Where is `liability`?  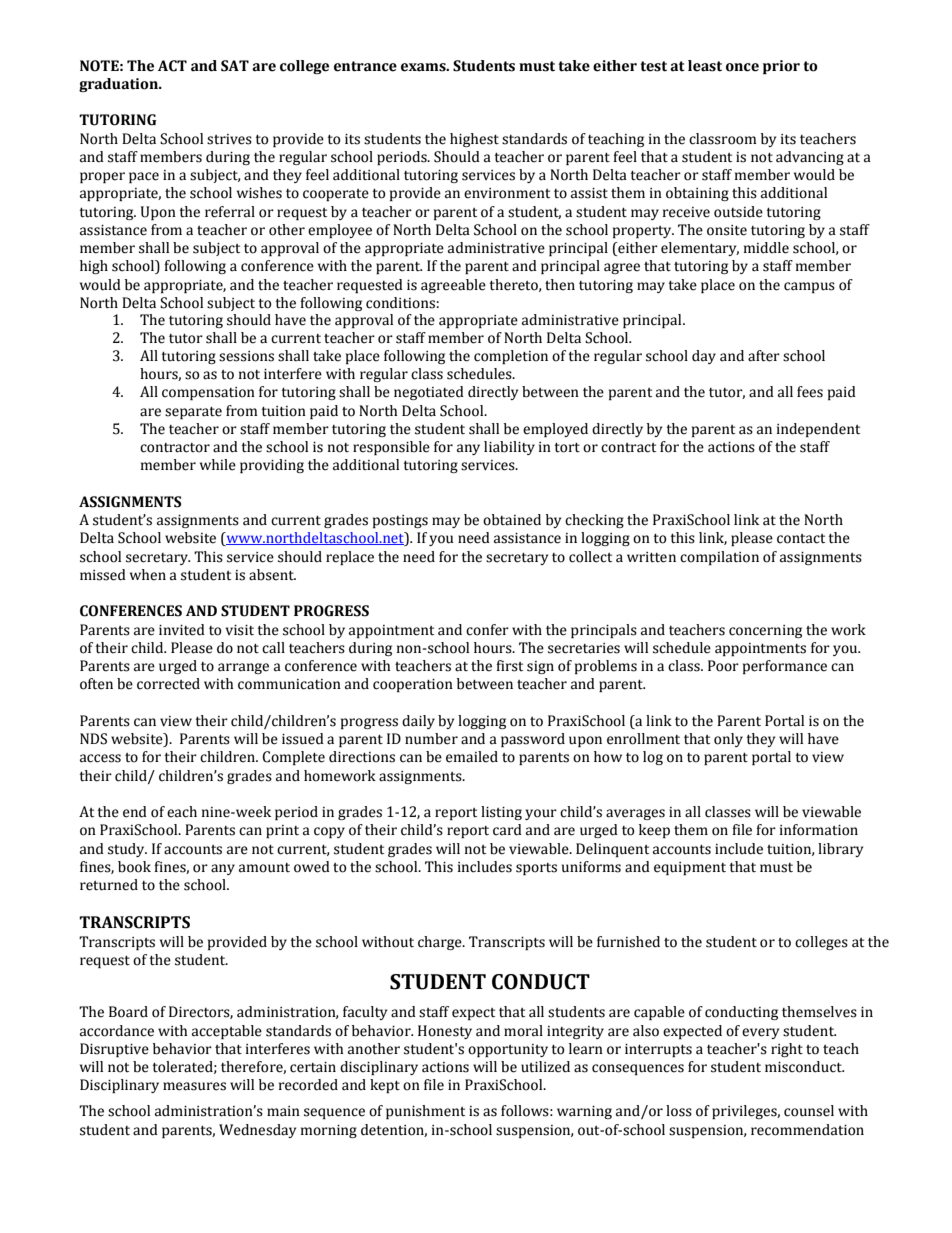 liability is located at coordinates (509, 448).
